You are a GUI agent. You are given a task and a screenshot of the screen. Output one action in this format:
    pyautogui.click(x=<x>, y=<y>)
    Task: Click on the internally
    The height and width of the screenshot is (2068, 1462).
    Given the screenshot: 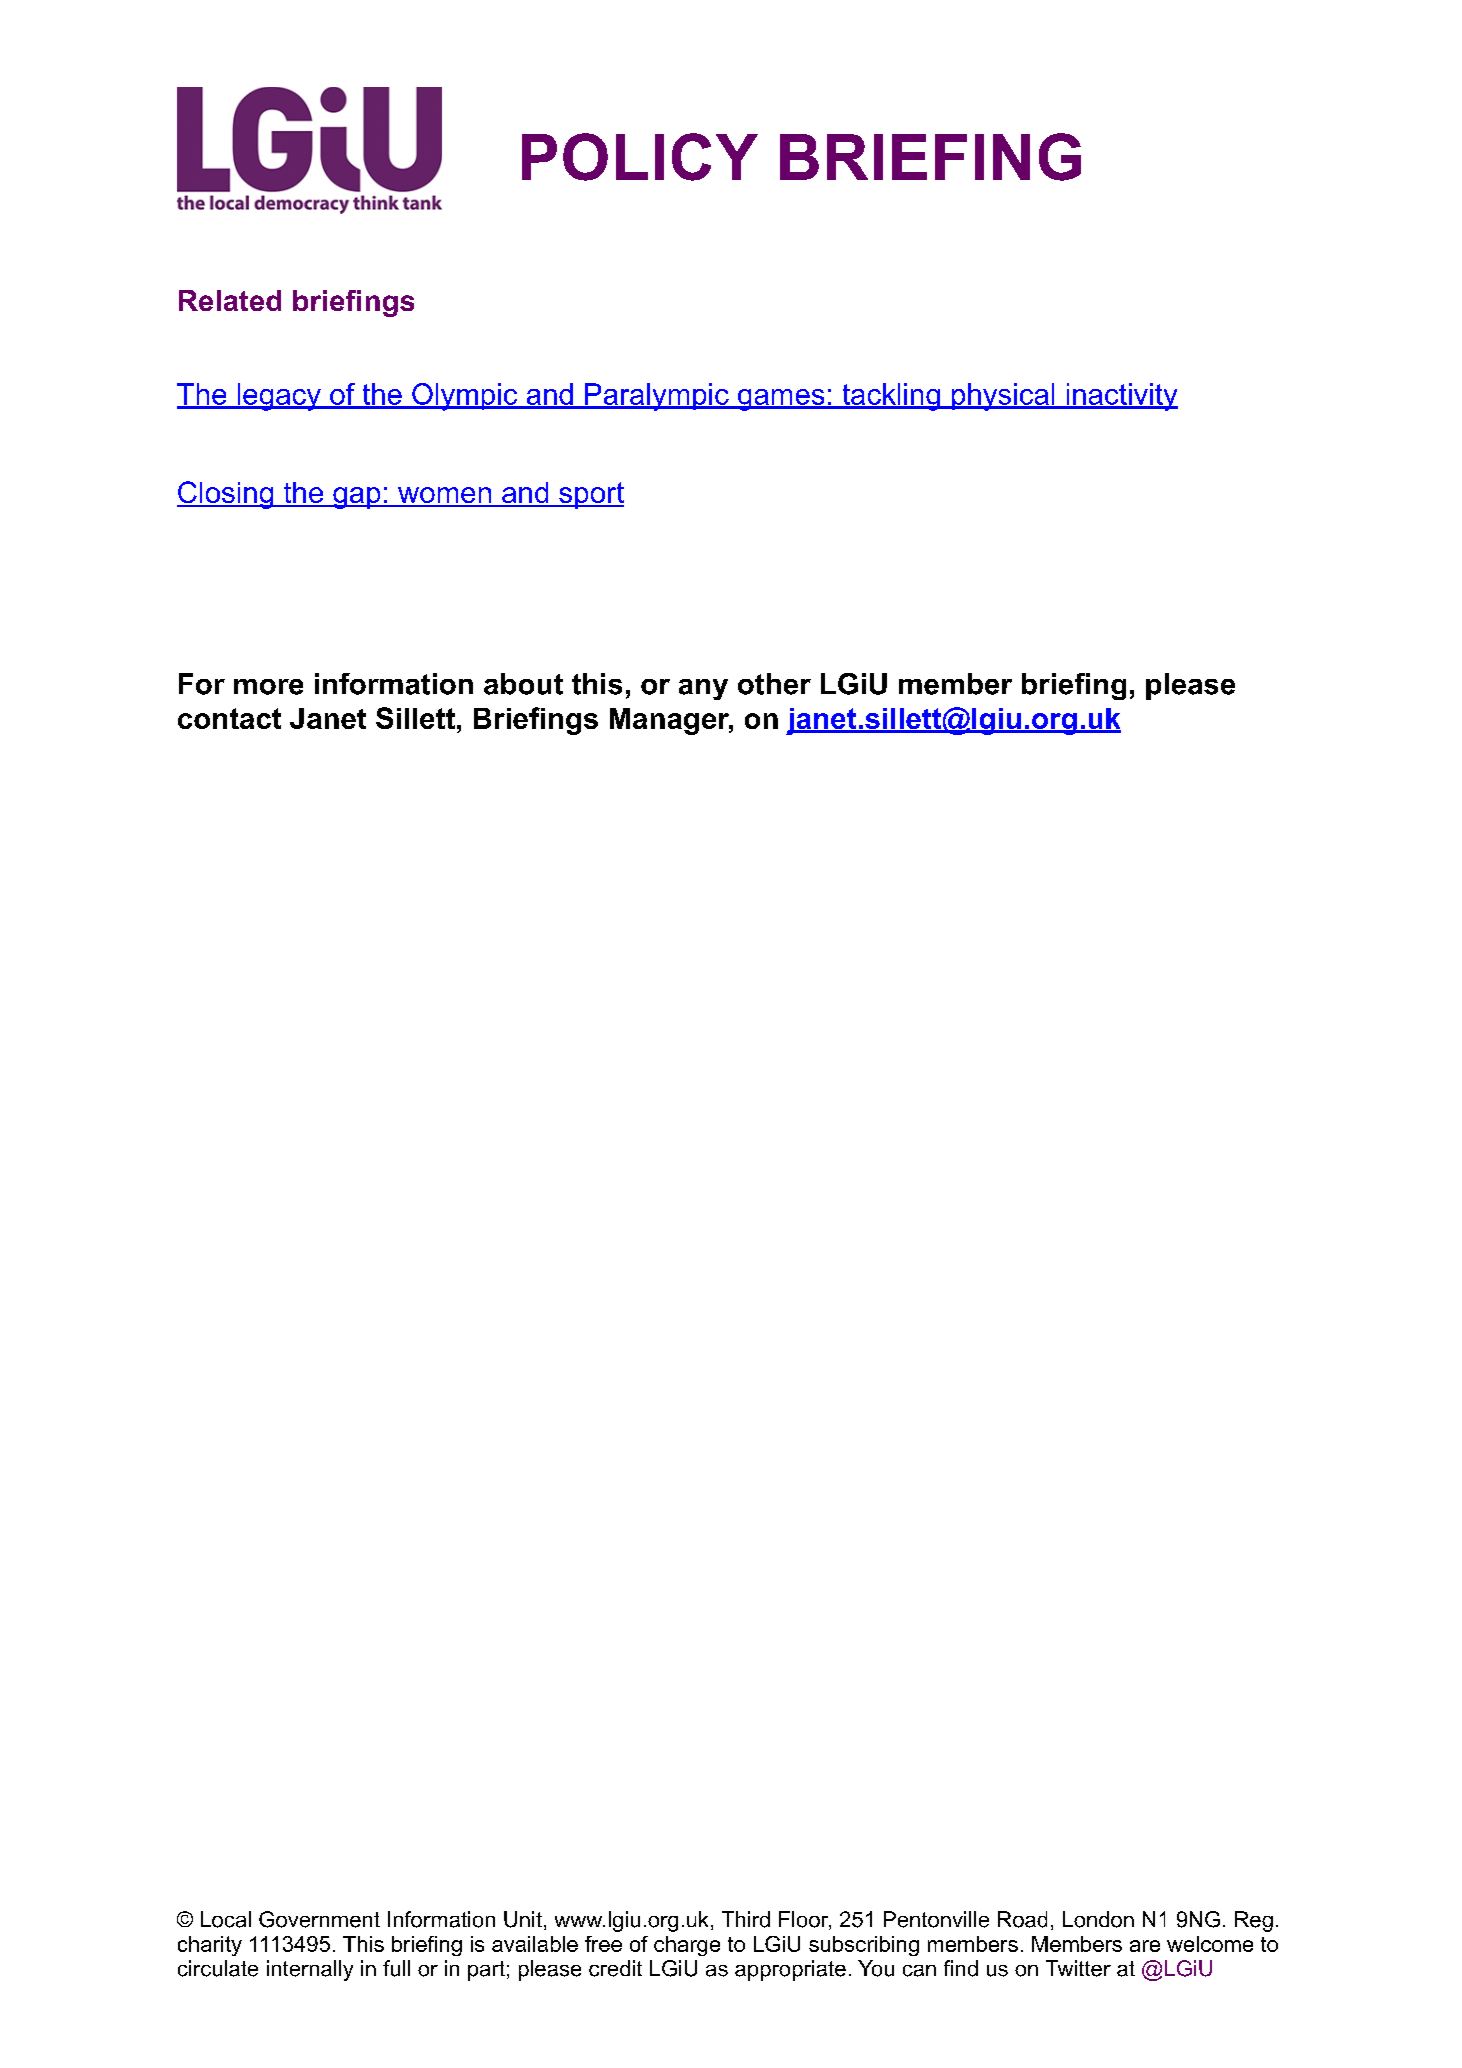 What is the action you would take?
    pyautogui.click(x=310, y=1970)
